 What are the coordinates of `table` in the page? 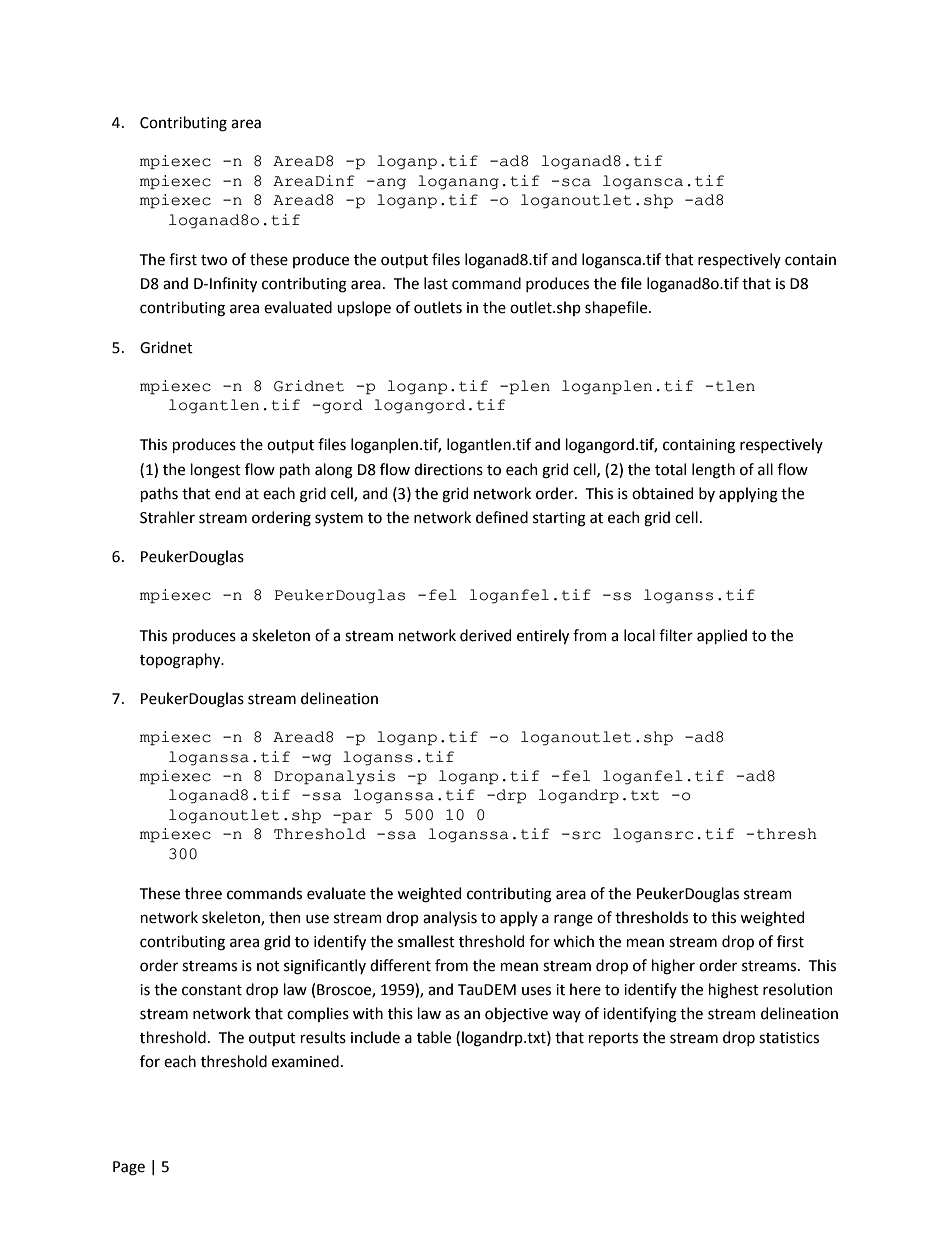 It's located at (434, 1037).
